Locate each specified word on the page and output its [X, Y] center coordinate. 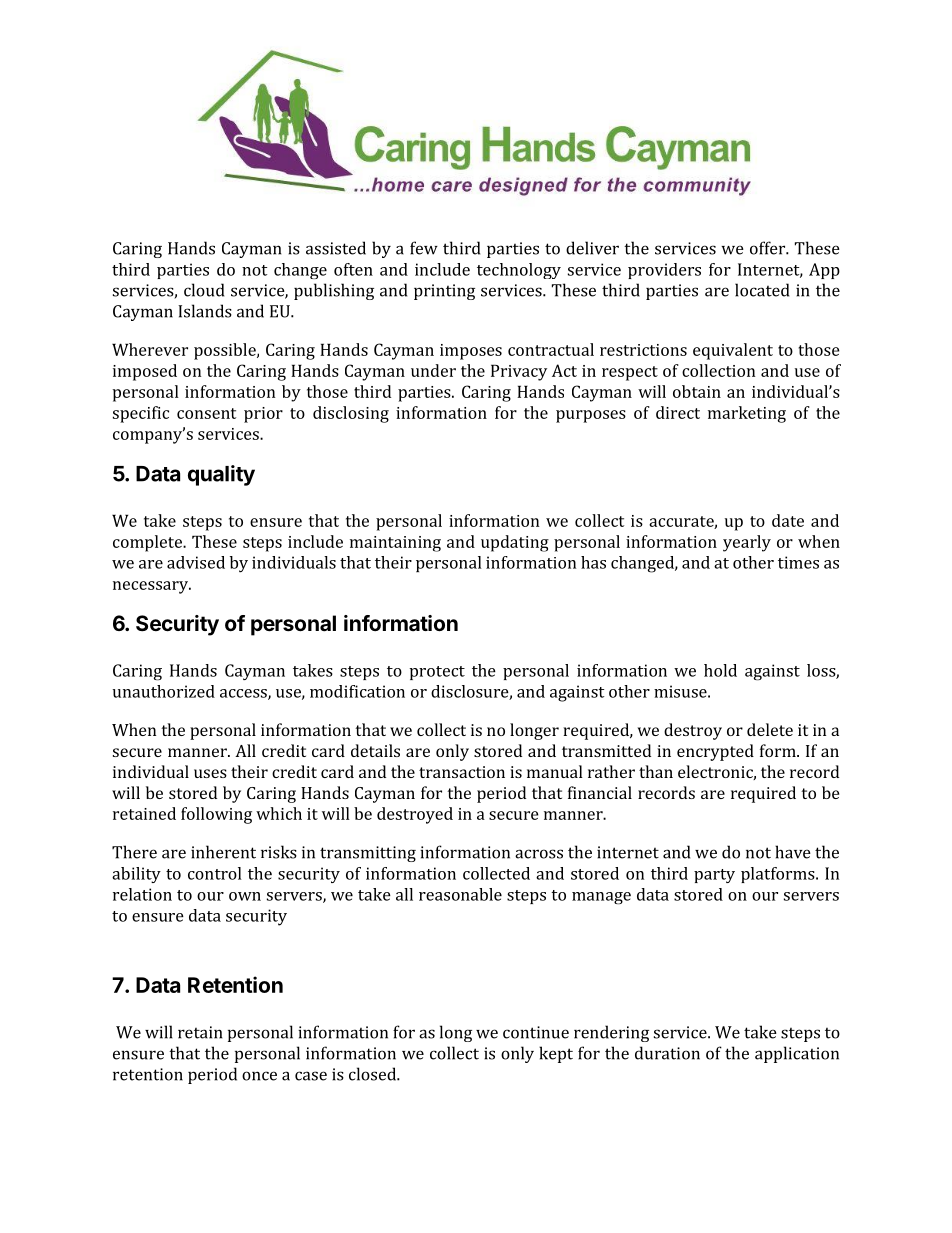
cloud [204, 290]
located [762, 290]
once [259, 1076]
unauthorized [164, 691]
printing [444, 292]
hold [720, 670]
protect [437, 673]
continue [536, 1032]
